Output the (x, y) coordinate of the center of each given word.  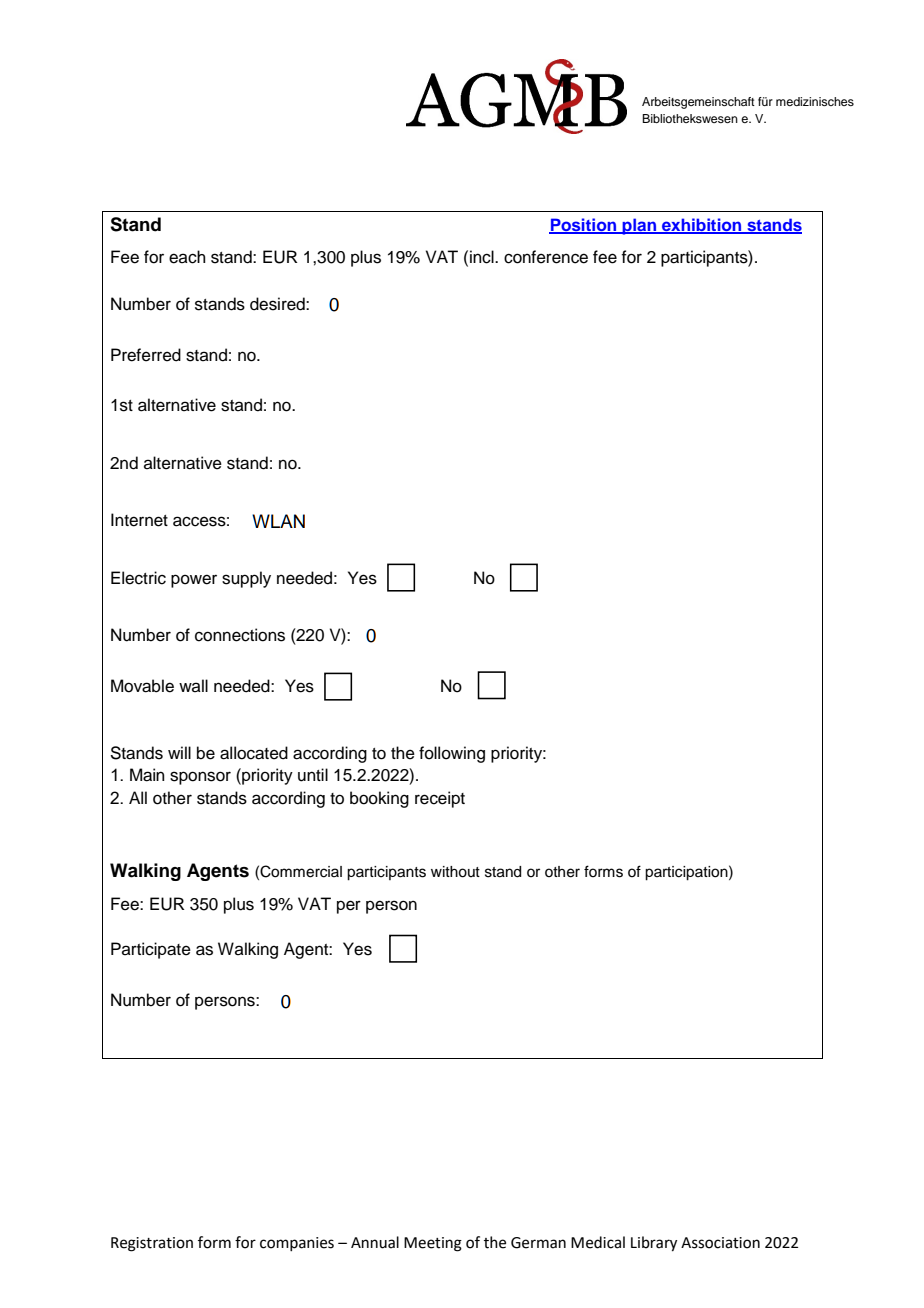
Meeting (433, 1244)
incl (483, 257)
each (187, 257)
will (179, 752)
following (452, 754)
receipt (440, 799)
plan (640, 226)
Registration (152, 1244)
